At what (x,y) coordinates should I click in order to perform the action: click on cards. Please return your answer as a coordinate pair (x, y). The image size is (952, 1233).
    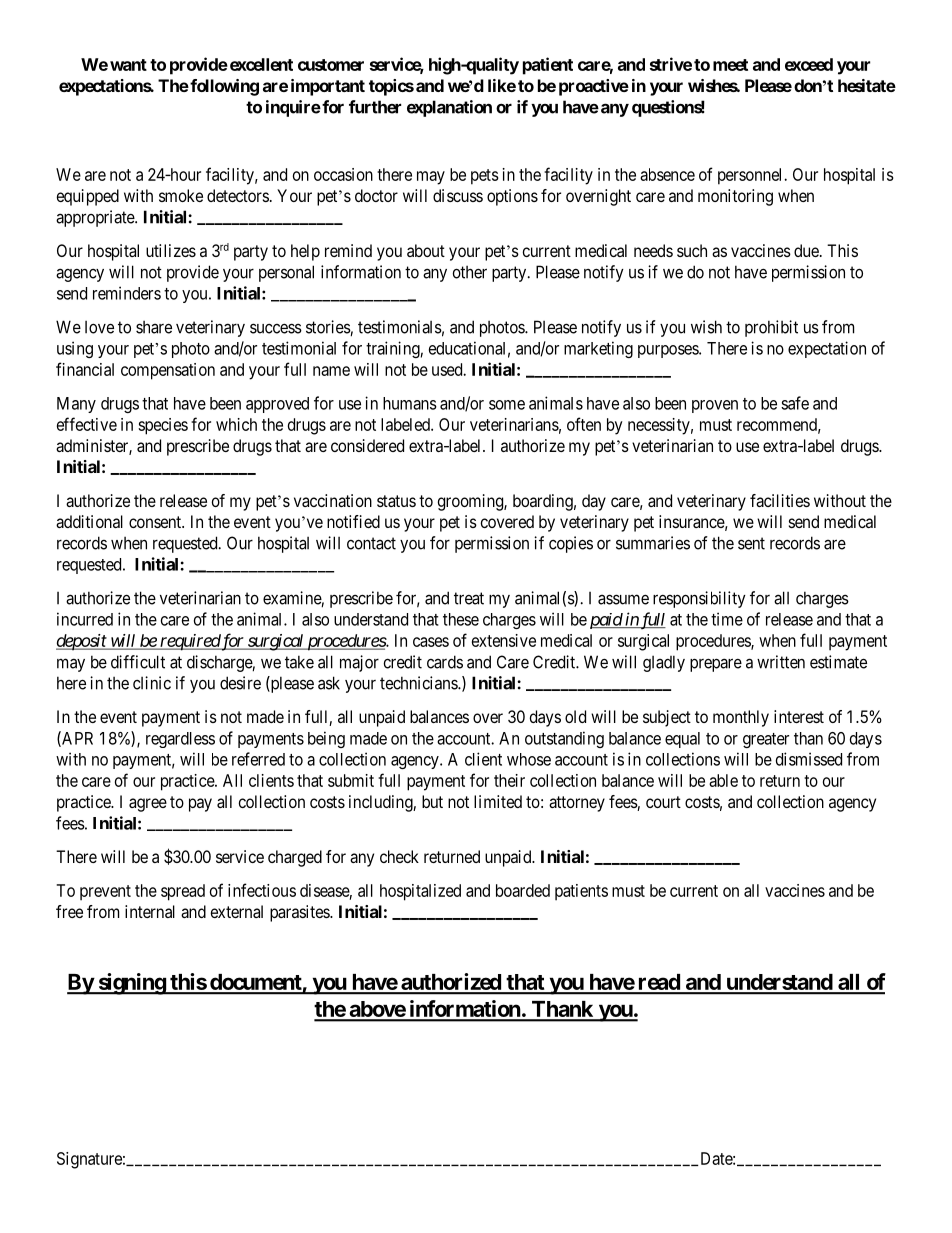
    Looking at the image, I should click on (445, 662).
